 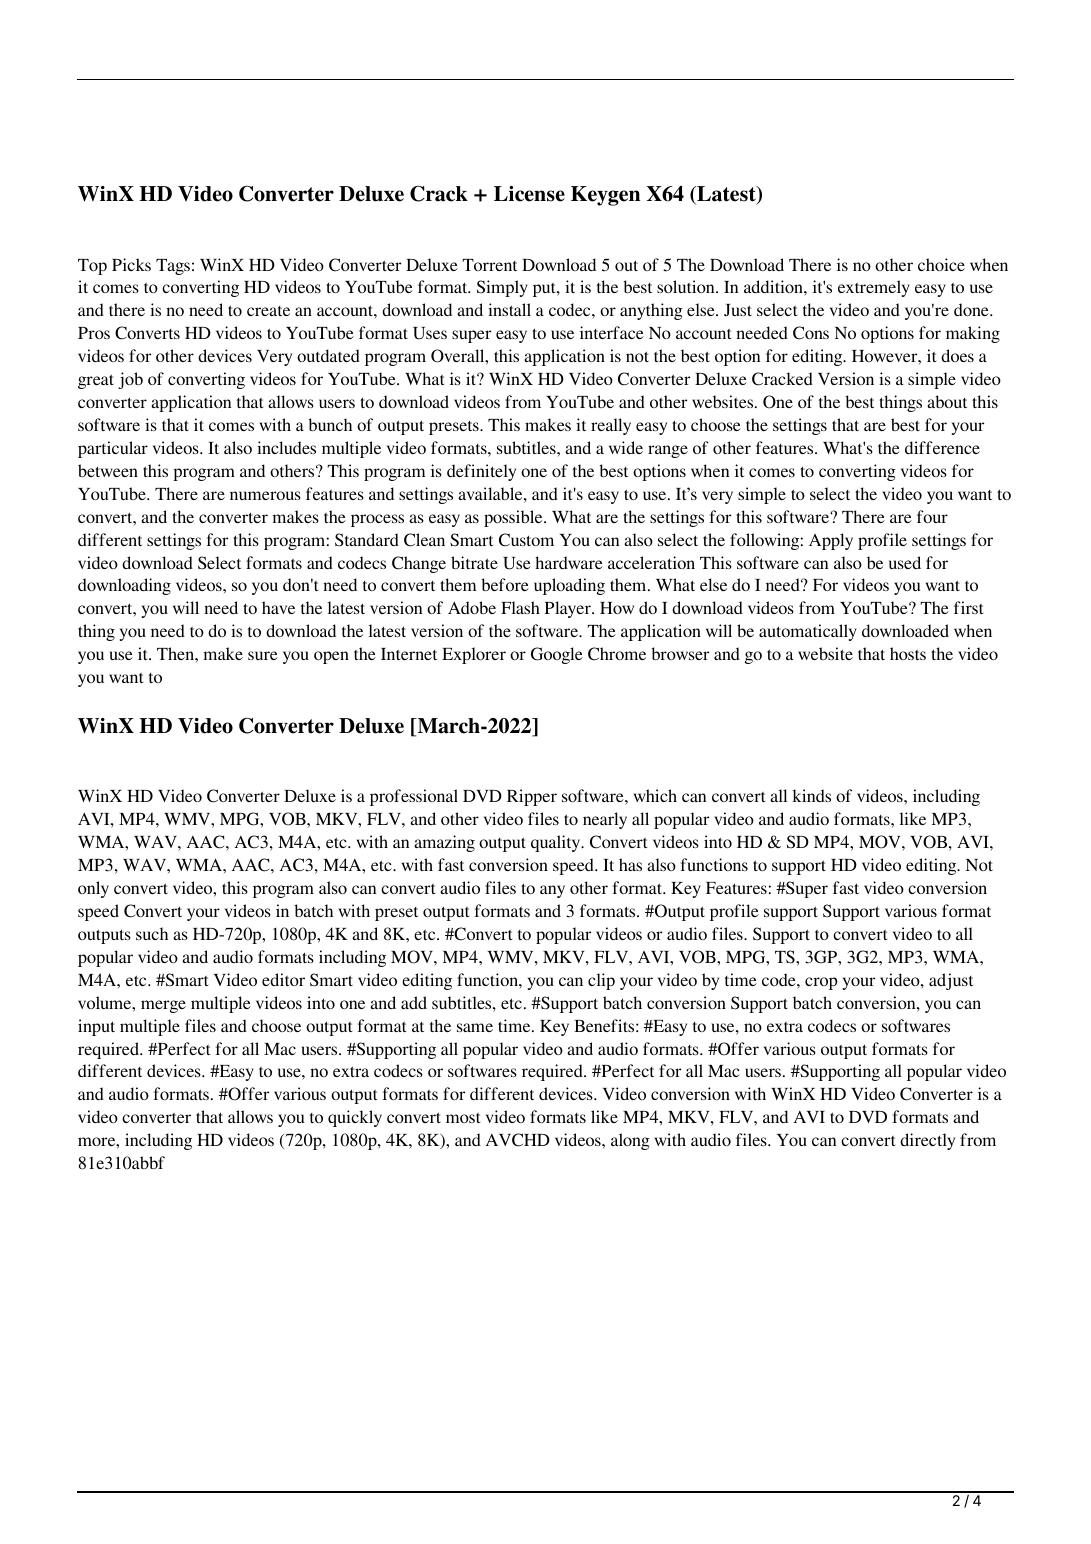 What do you see at coordinates (355, 1118) in the screenshot?
I see `quickly` at bounding box center [355, 1118].
